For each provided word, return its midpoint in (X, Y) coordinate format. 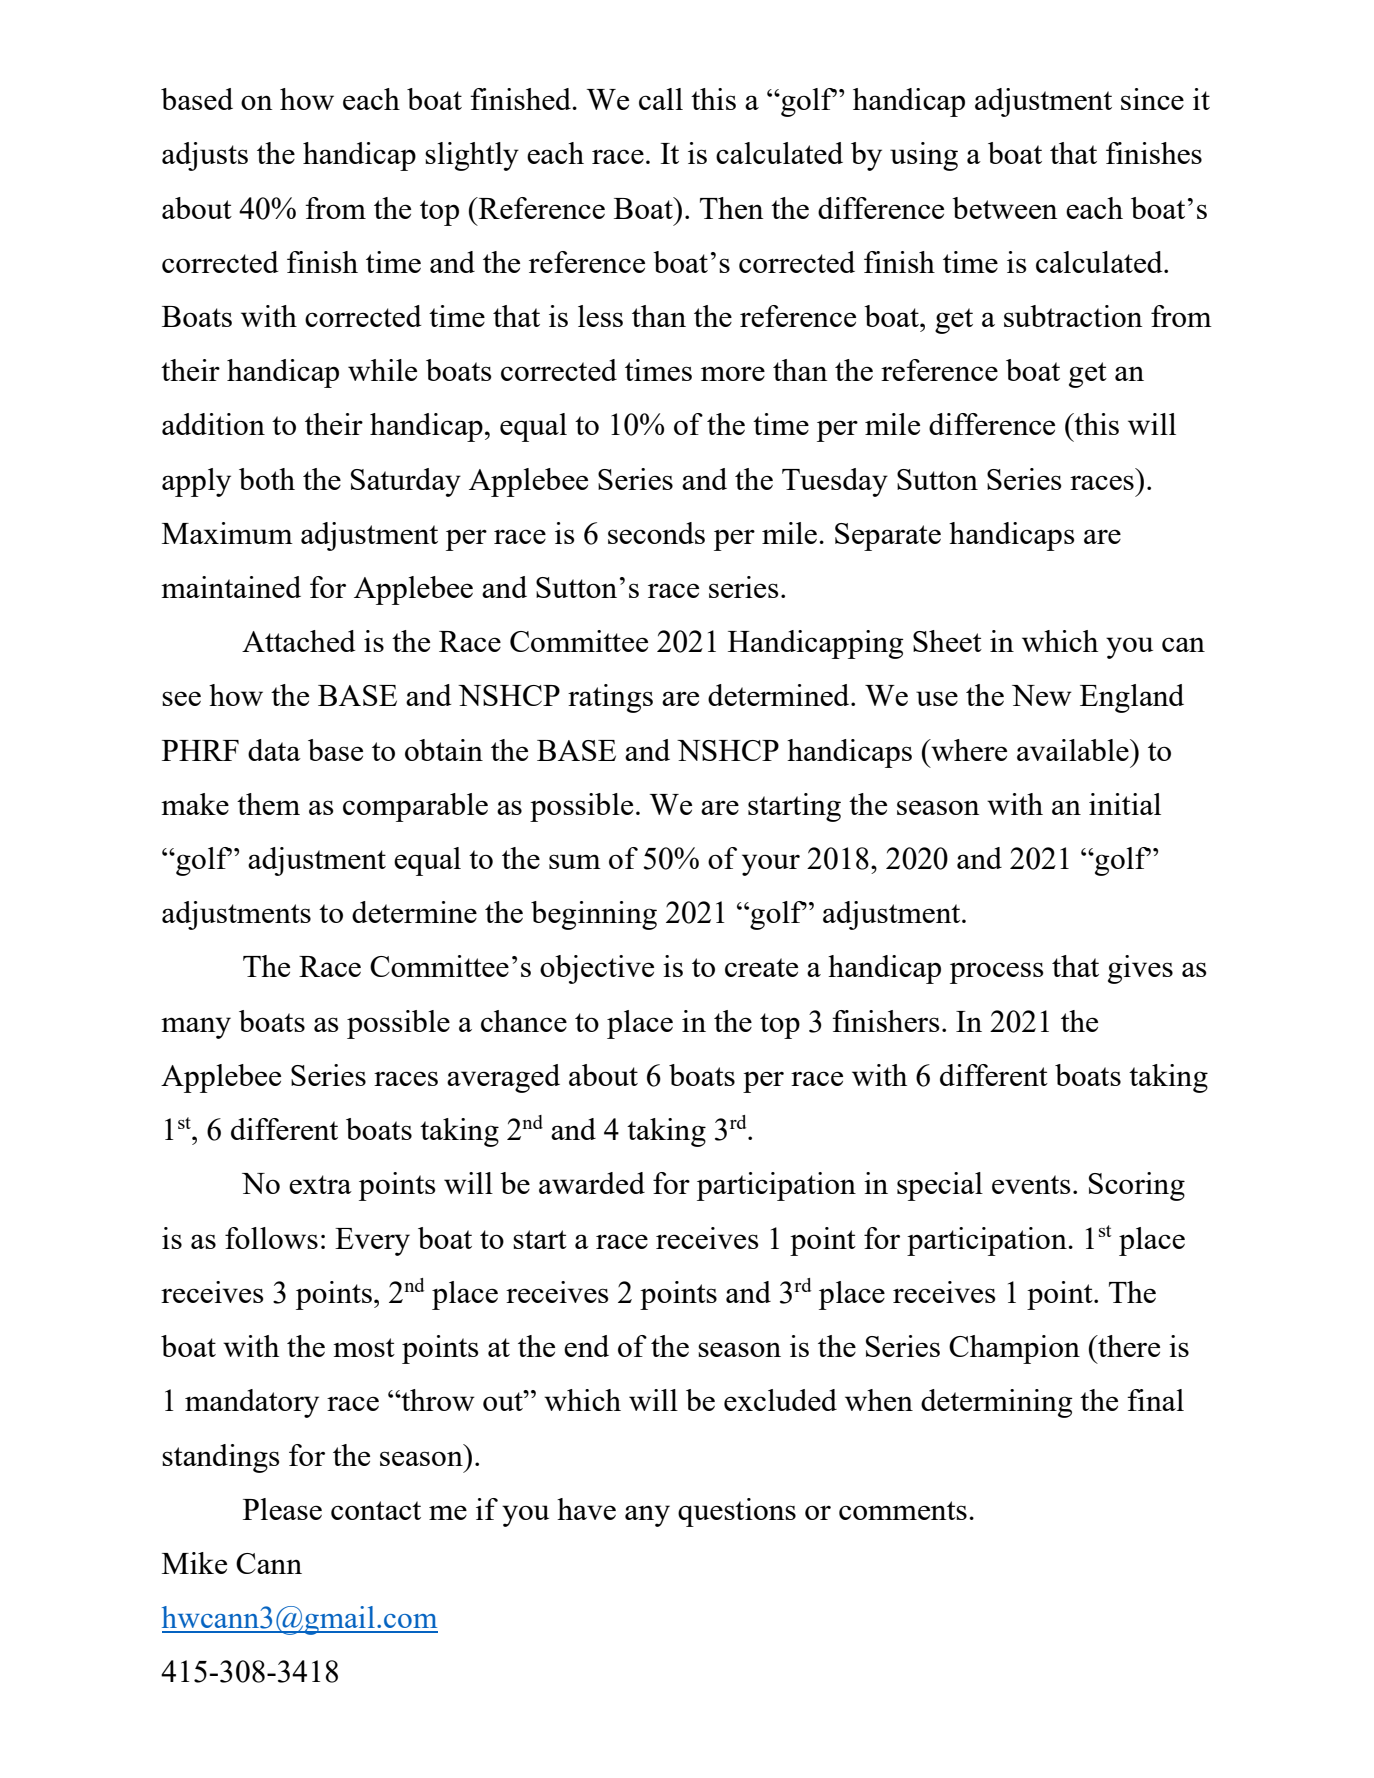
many (196, 1028)
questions (737, 1512)
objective (597, 969)
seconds (656, 533)
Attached (299, 641)
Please (282, 1509)
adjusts (205, 156)
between (1005, 208)
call (661, 99)
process (996, 973)
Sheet (947, 641)
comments (903, 1510)
